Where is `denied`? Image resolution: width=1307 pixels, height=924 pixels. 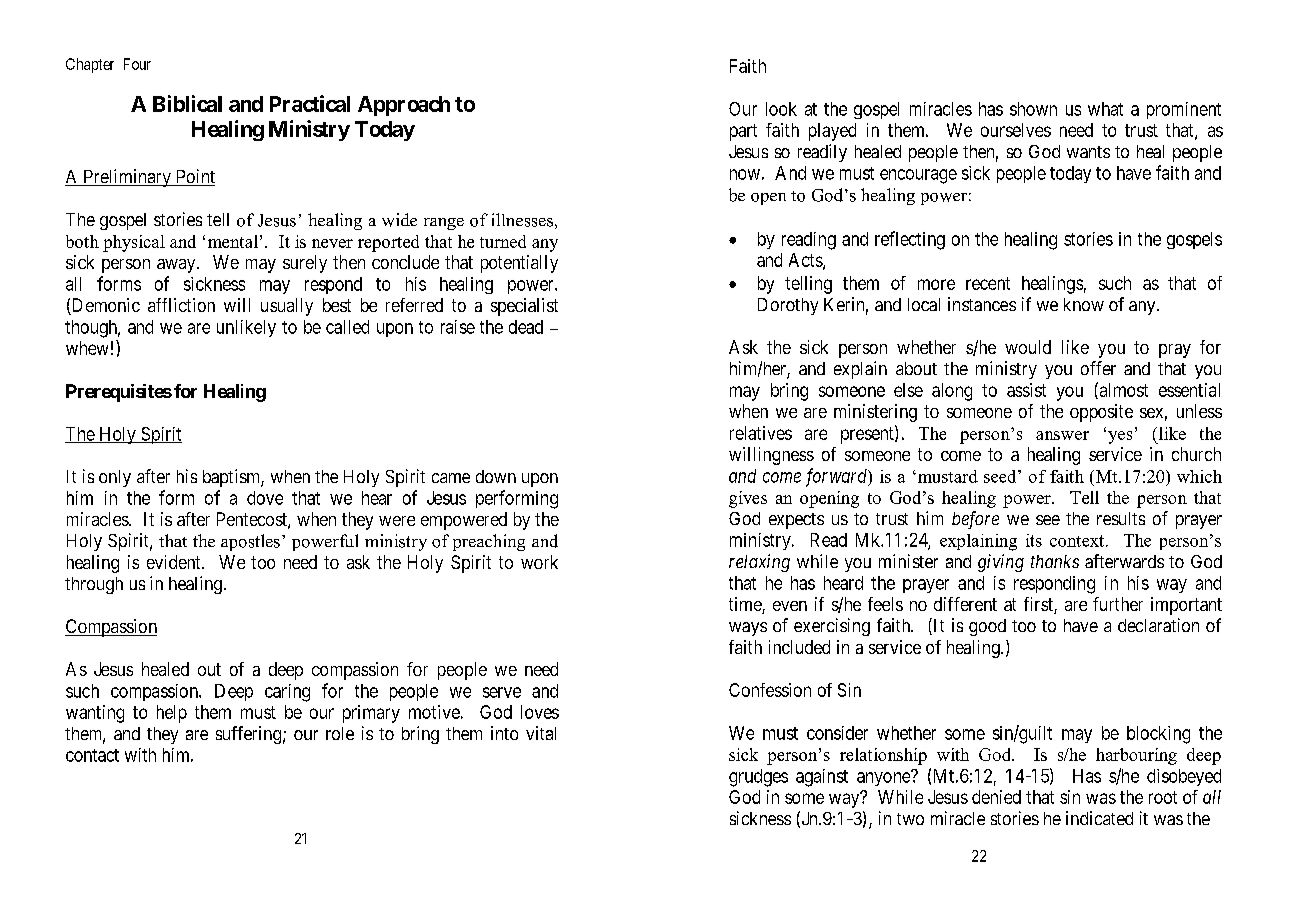
denied is located at coordinates (996, 797).
